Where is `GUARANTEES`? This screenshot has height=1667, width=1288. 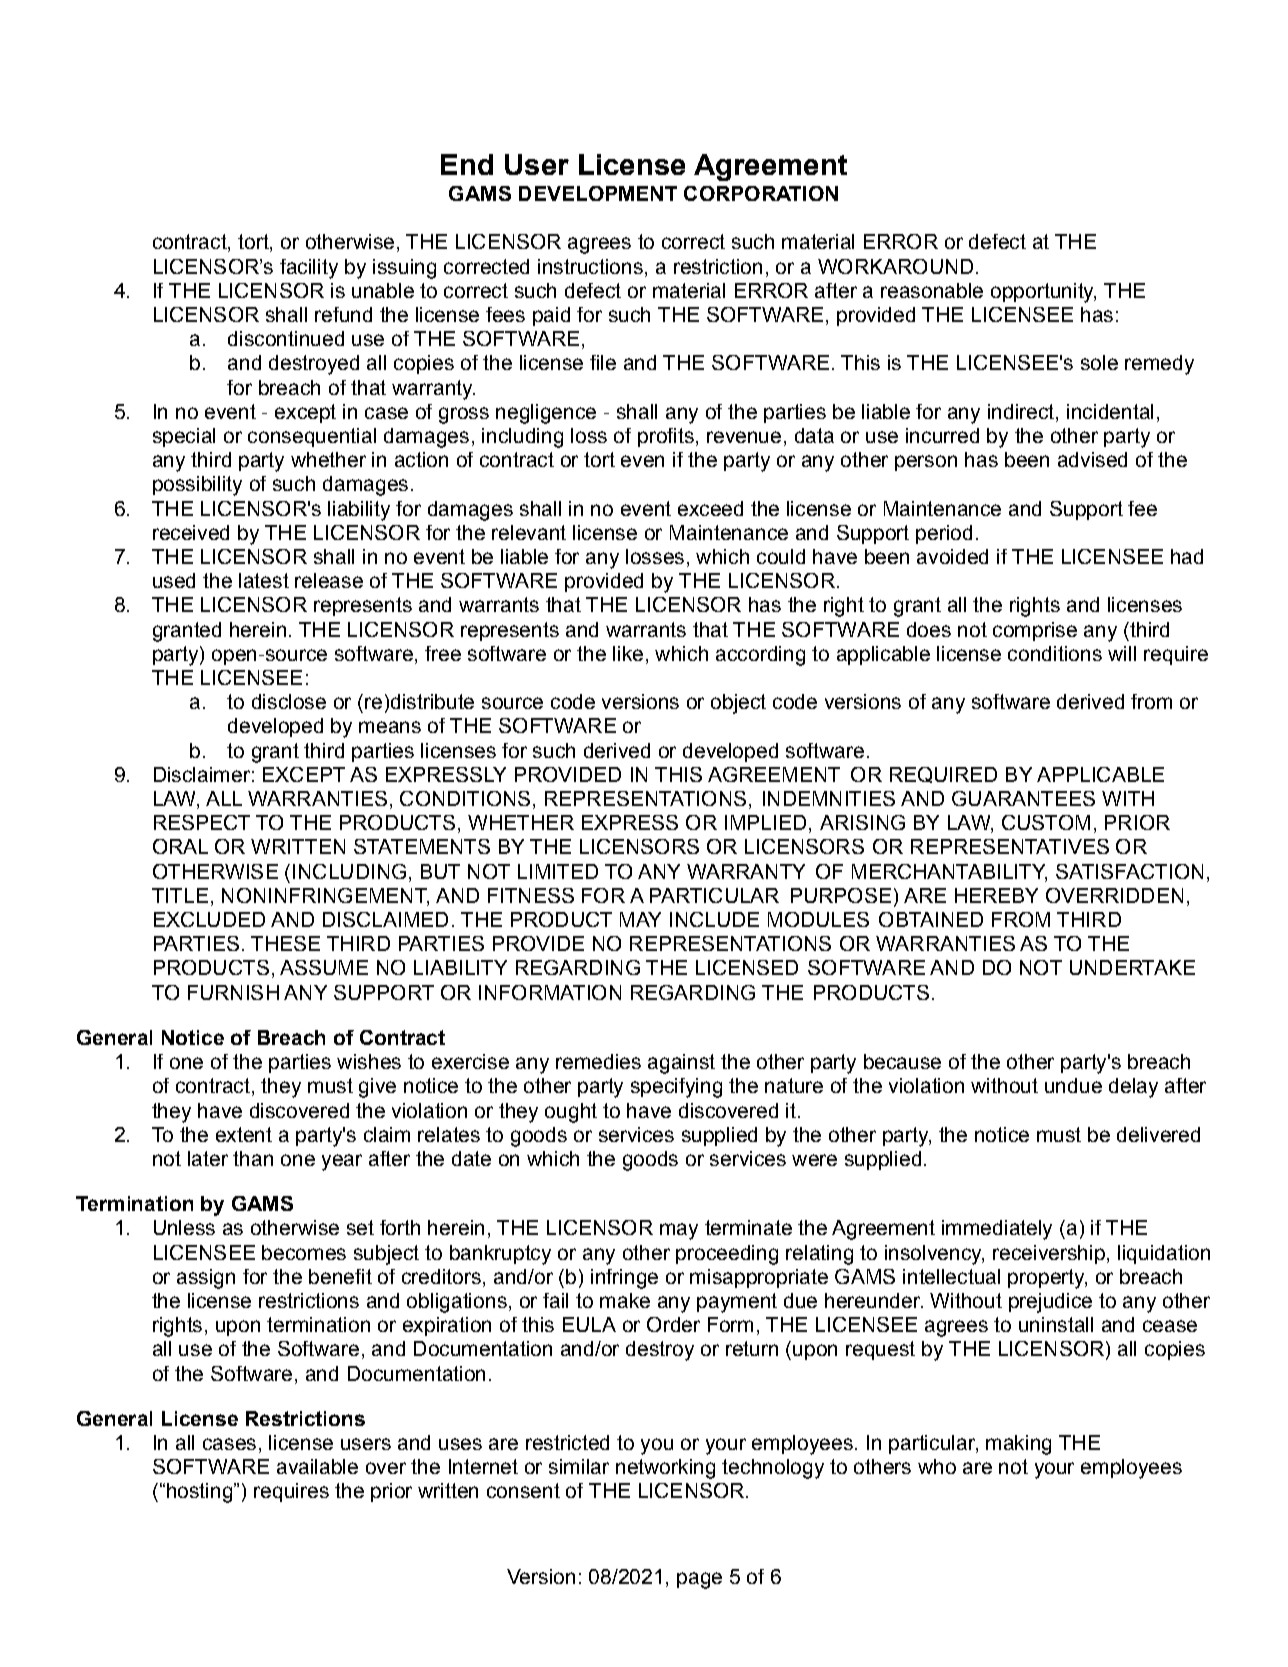
GUARANTEES is located at coordinates (1023, 798).
